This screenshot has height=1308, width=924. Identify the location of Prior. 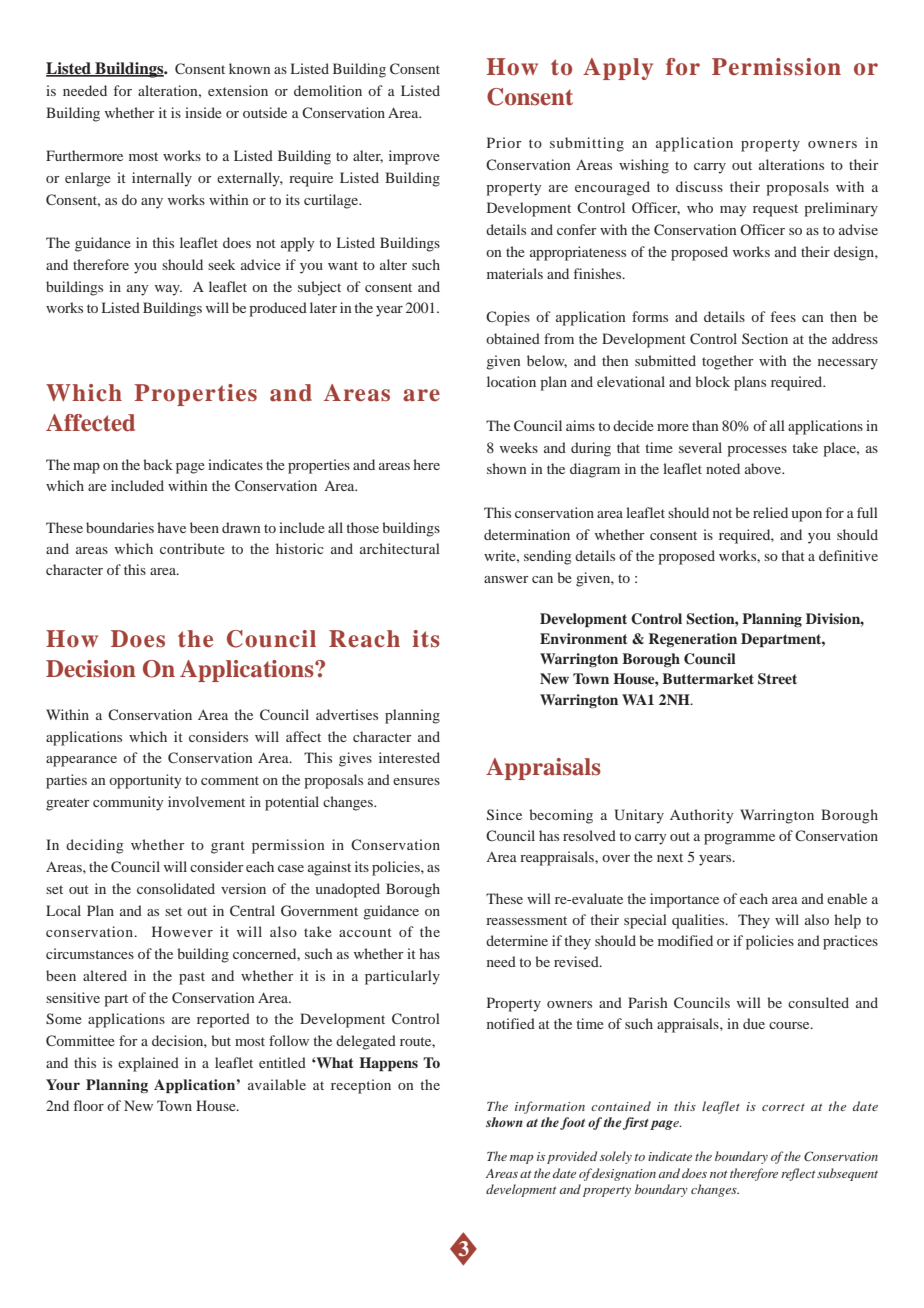
(504, 142).
